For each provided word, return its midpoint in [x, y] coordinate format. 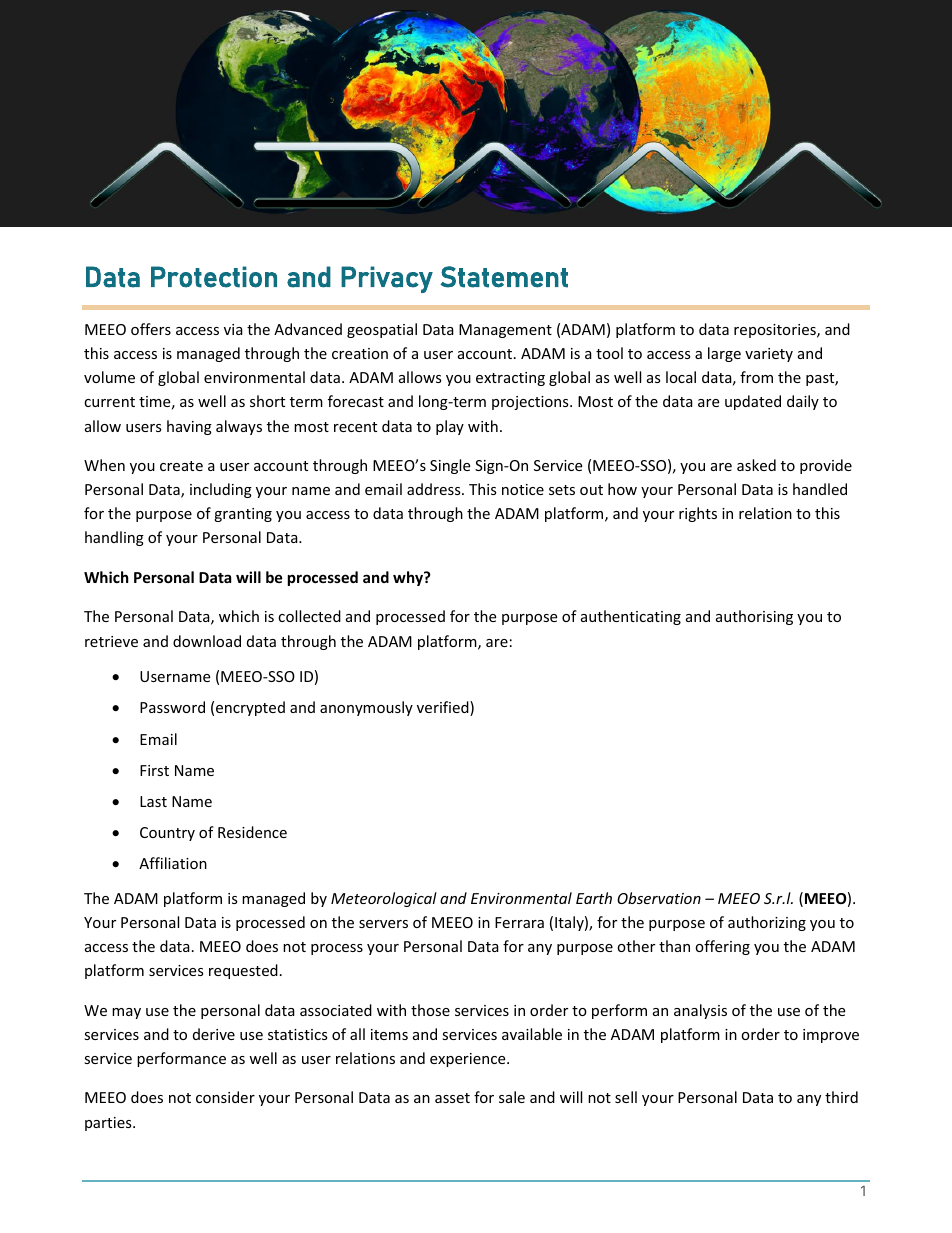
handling [114, 538]
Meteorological [384, 899]
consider [225, 1097]
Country [167, 834]
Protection [214, 277]
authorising [754, 617]
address [435, 489]
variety [769, 355]
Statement [504, 277]
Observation [659, 898]
